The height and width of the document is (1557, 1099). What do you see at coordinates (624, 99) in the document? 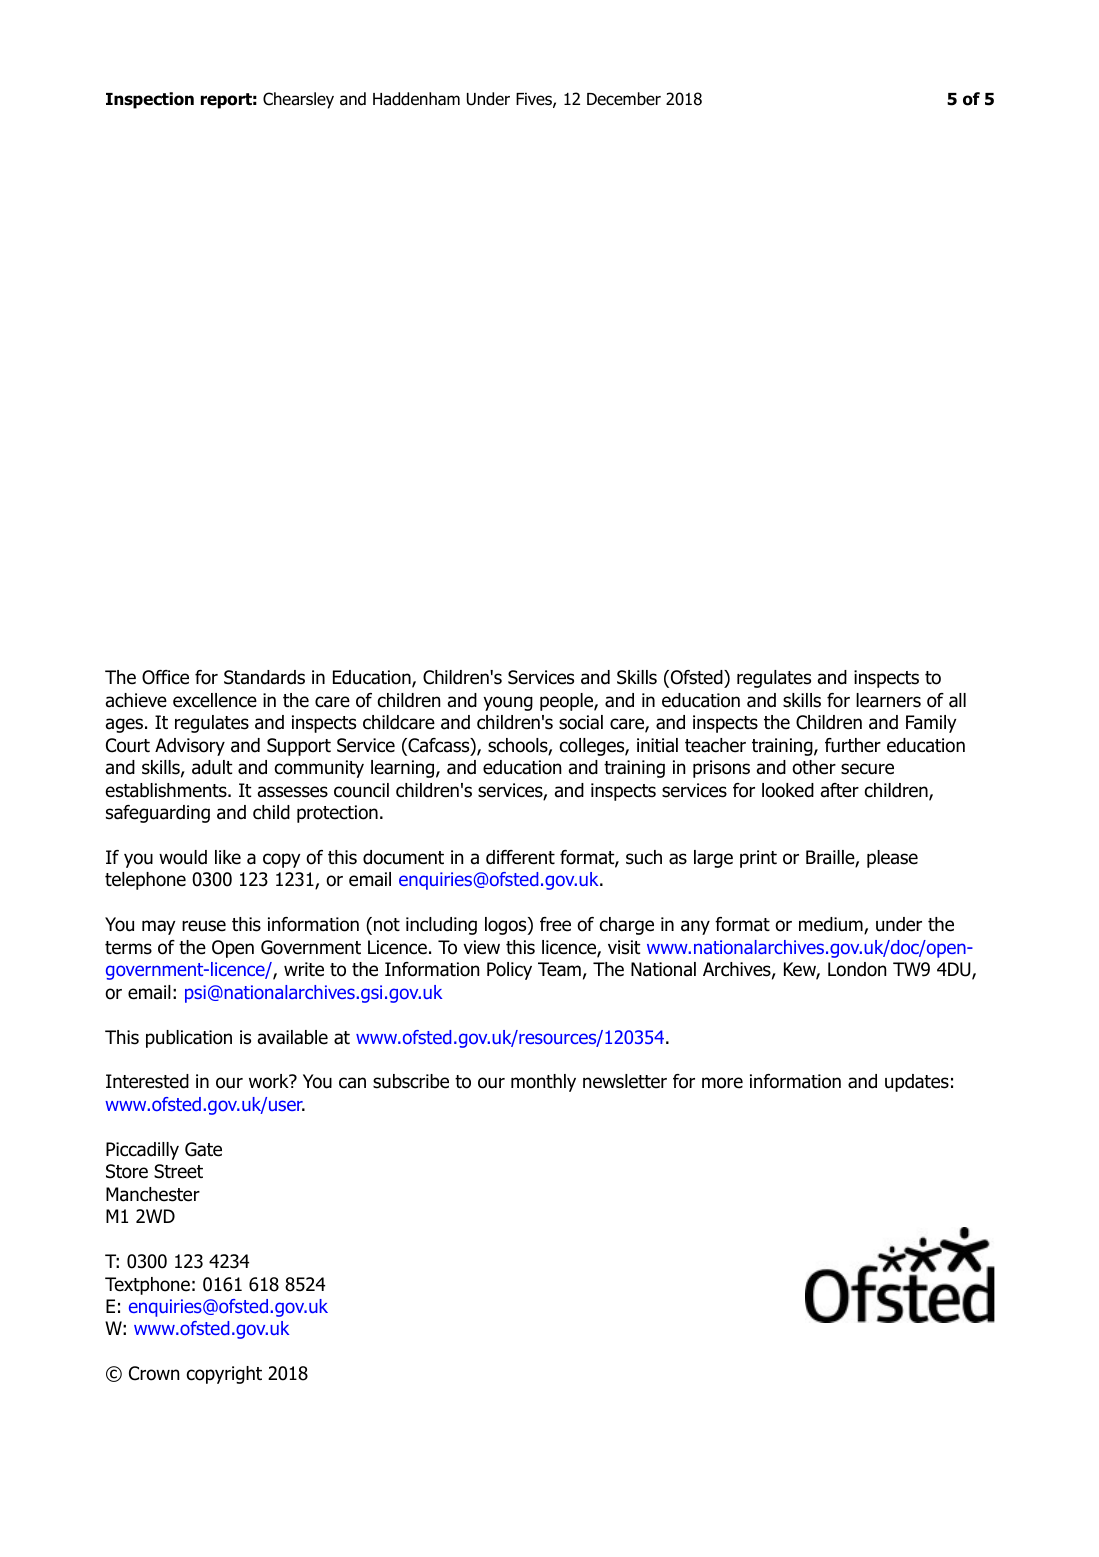
I see `December` at bounding box center [624, 99].
